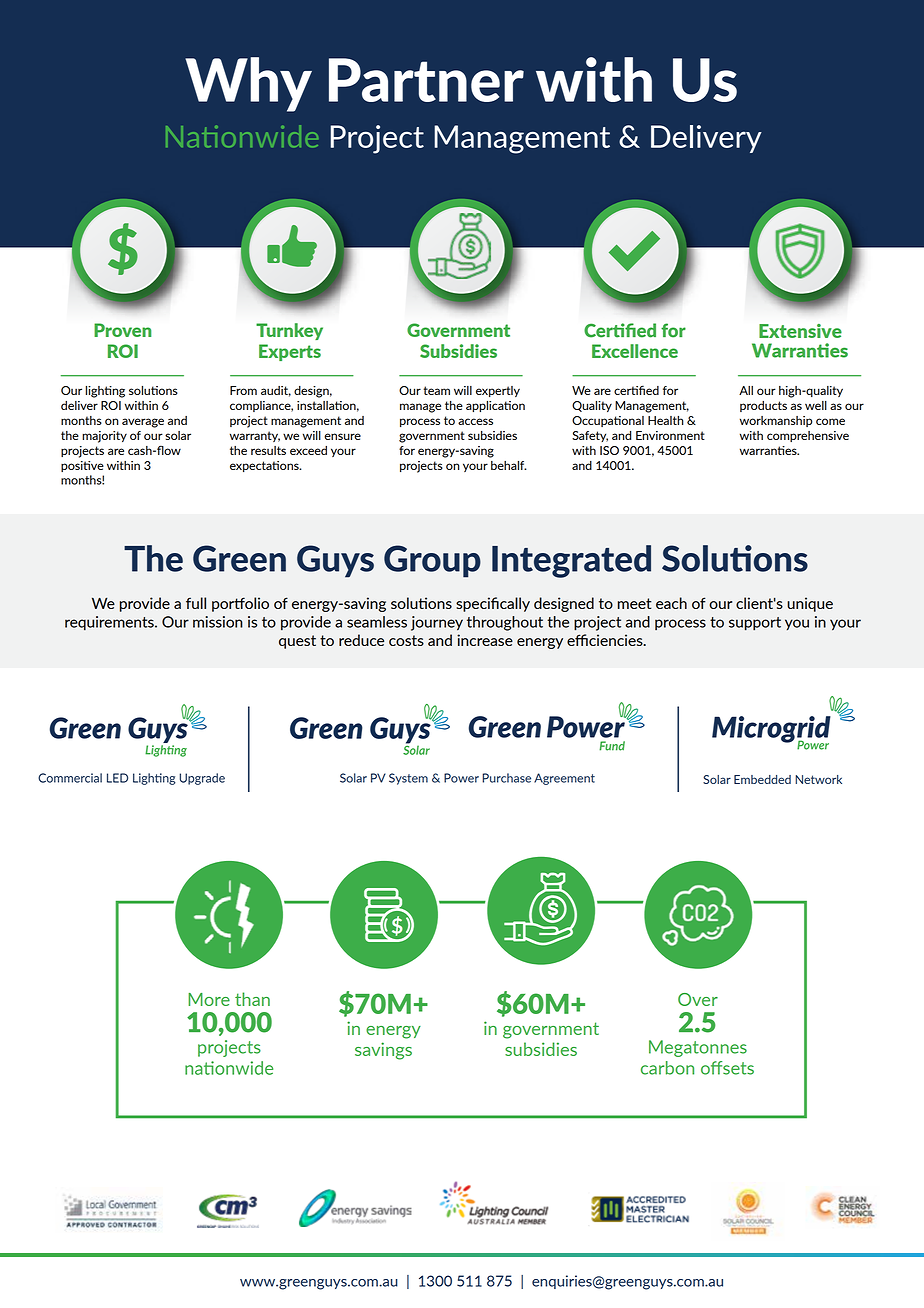 The width and height of the image is (924, 1308). What do you see at coordinates (800, 331) in the image?
I see `Extensive` at bounding box center [800, 331].
